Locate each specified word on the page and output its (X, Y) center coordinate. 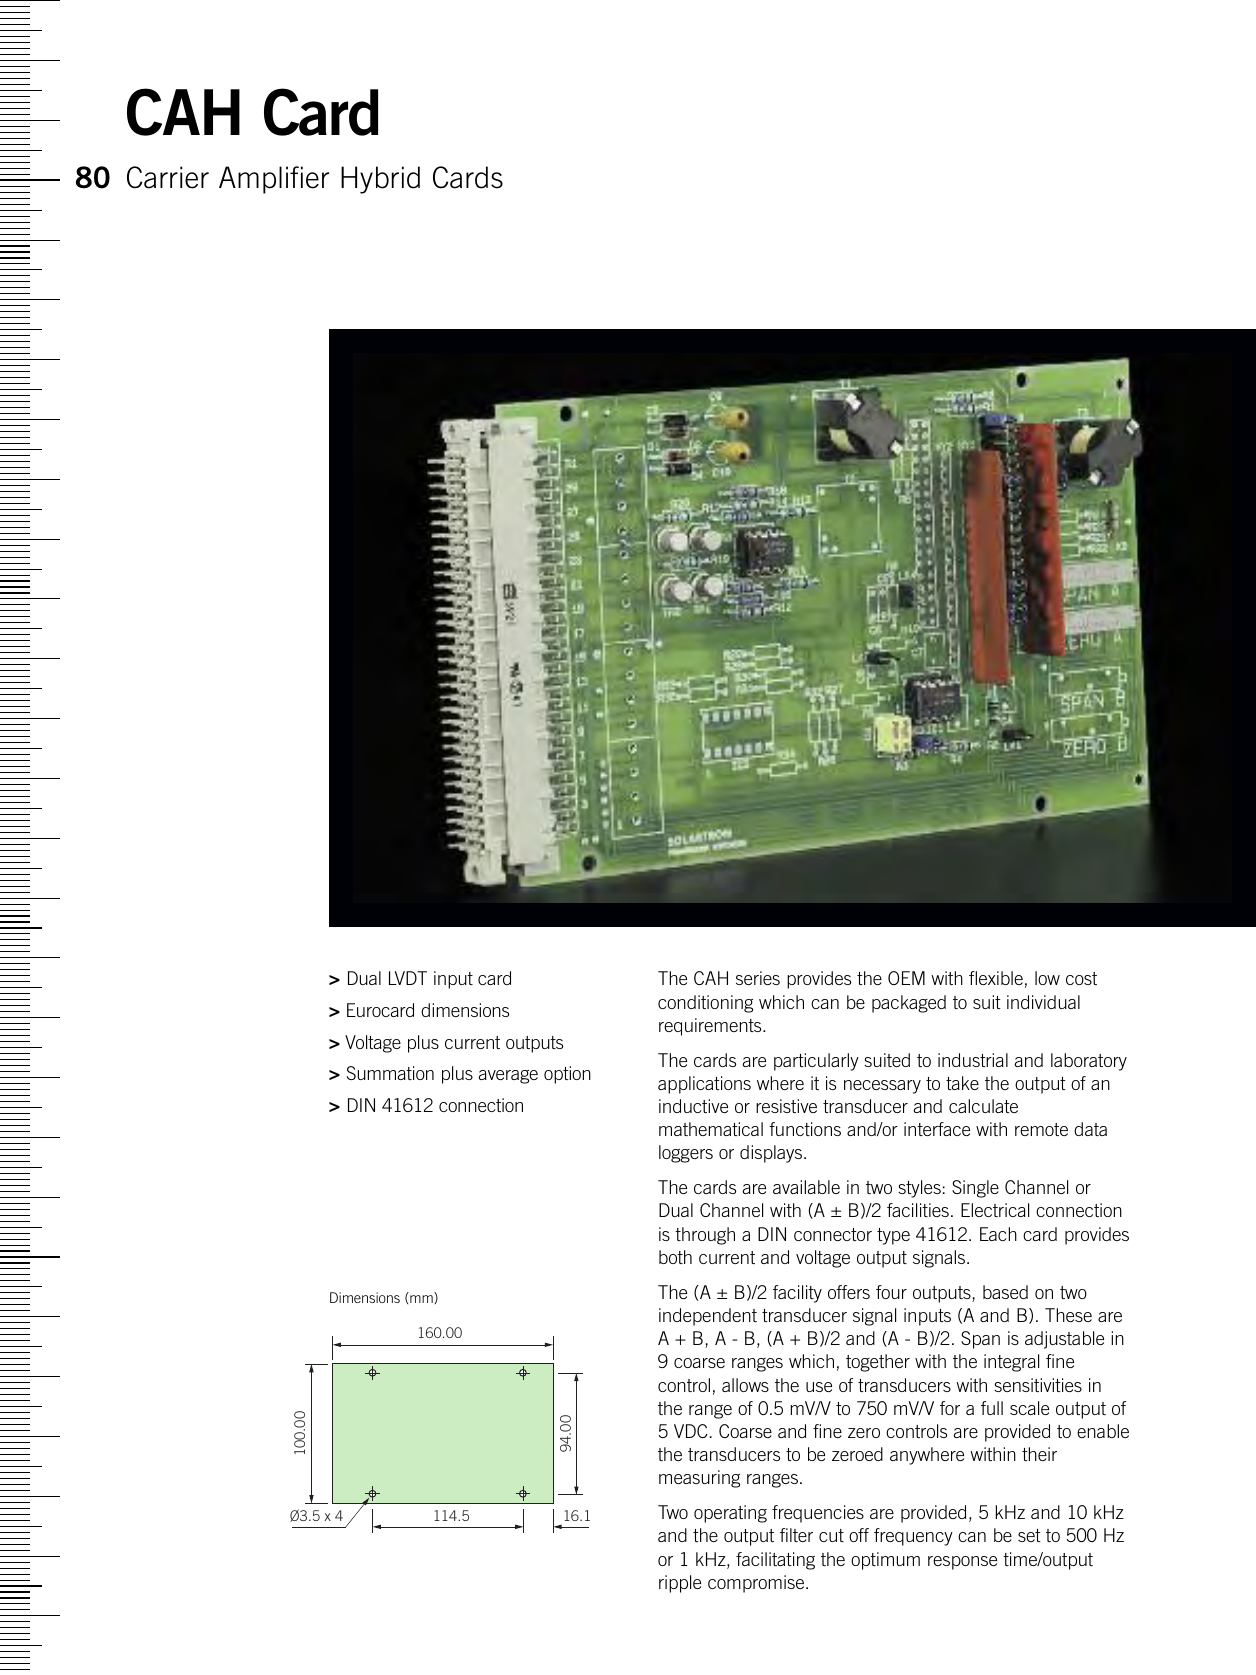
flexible (996, 978)
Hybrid (380, 180)
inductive (693, 1106)
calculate (983, 1106)
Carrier (168, 177)
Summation (390, 1073)
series (758, 978)
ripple (680, 1584)
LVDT (408, 978)
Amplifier (274, 180)
